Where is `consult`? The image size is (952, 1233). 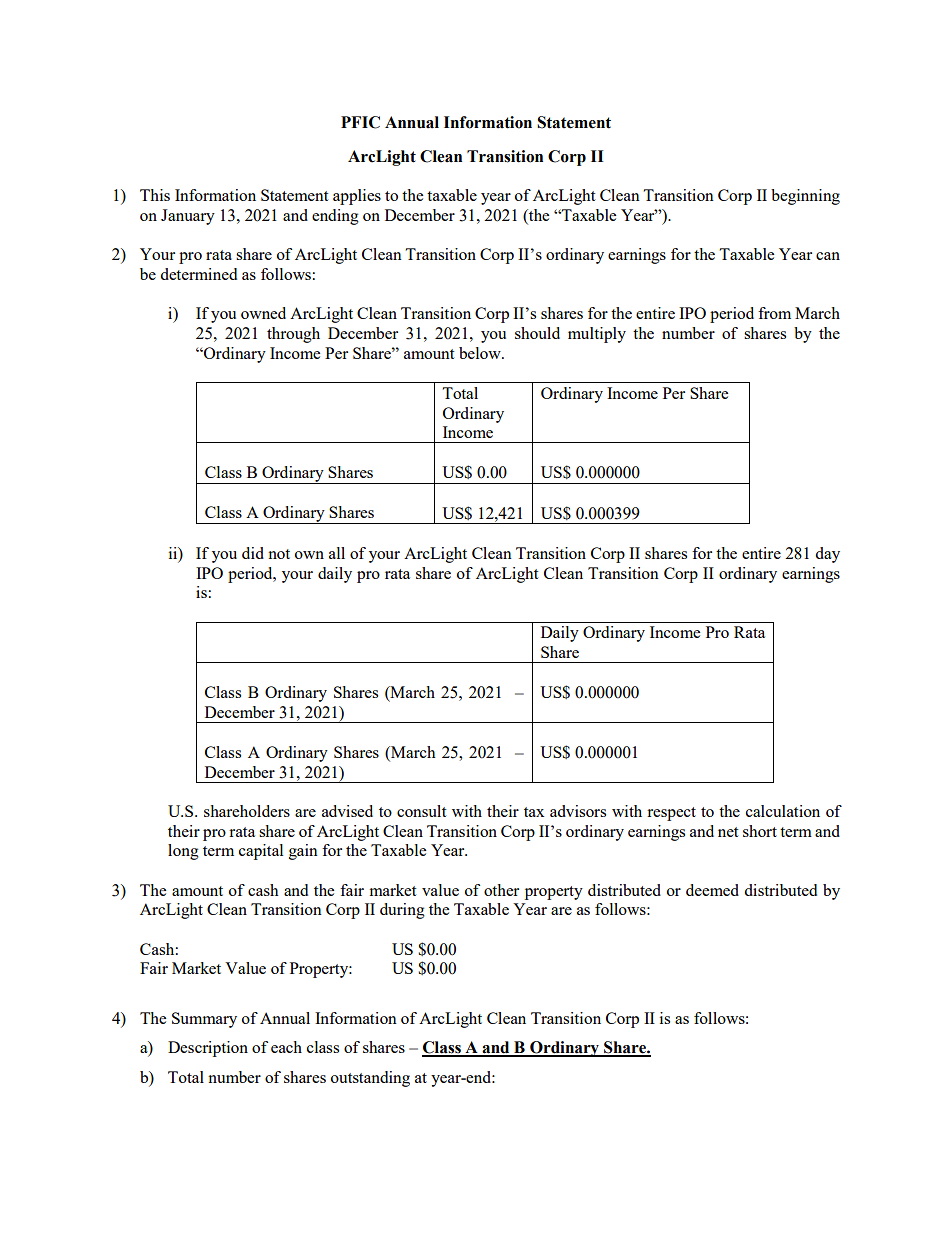 consult is located at coordinates (421, 811).
